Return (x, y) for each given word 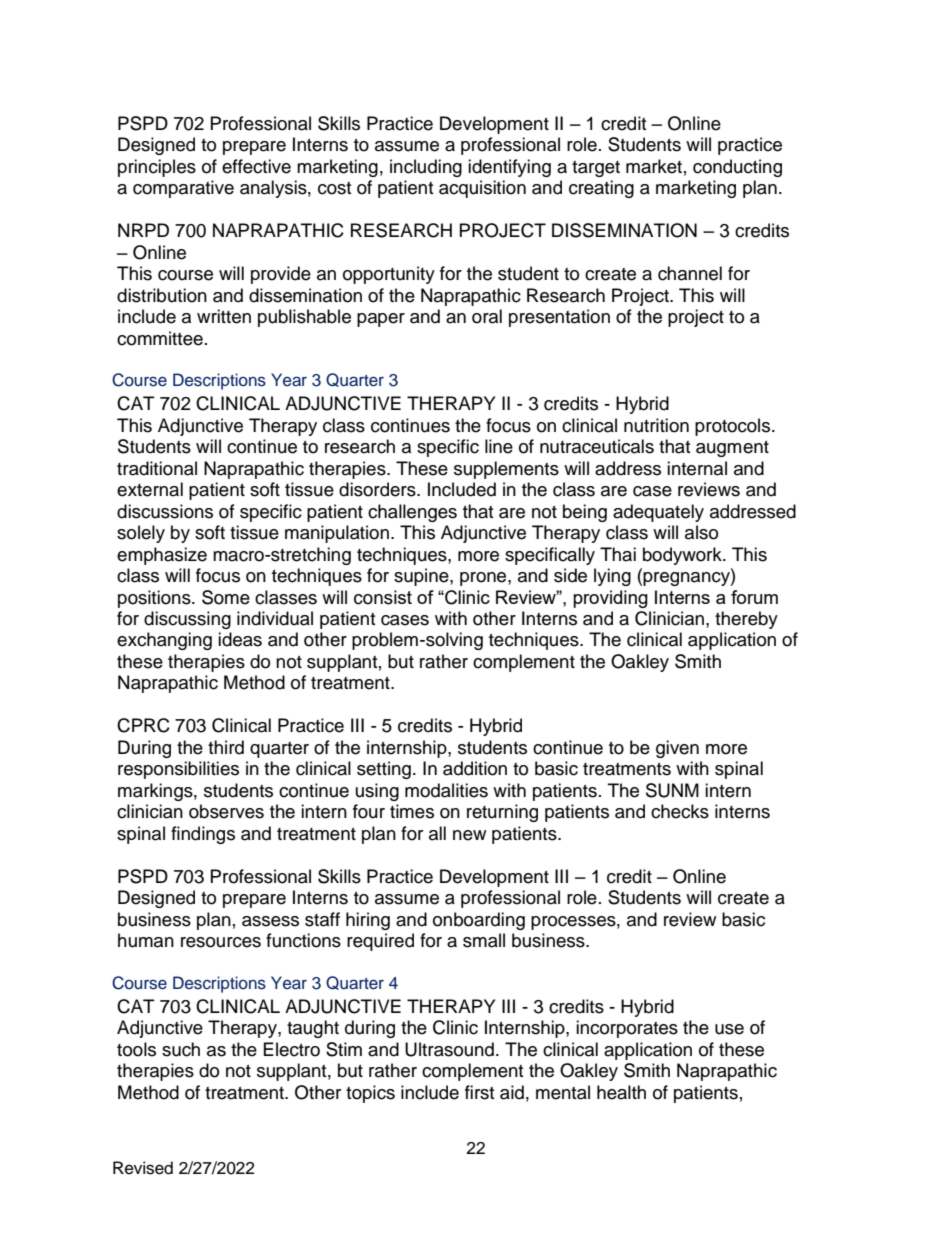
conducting (737, 168)
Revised (143, 1168)
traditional (157, 468)
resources (221, 942)
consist (383, 597)
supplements (506, 470)
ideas (240, 639)
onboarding (479, 921)
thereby (746, 620)
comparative (183, 189)
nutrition (656, 425)
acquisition (482, 189)
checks (680, 811)
